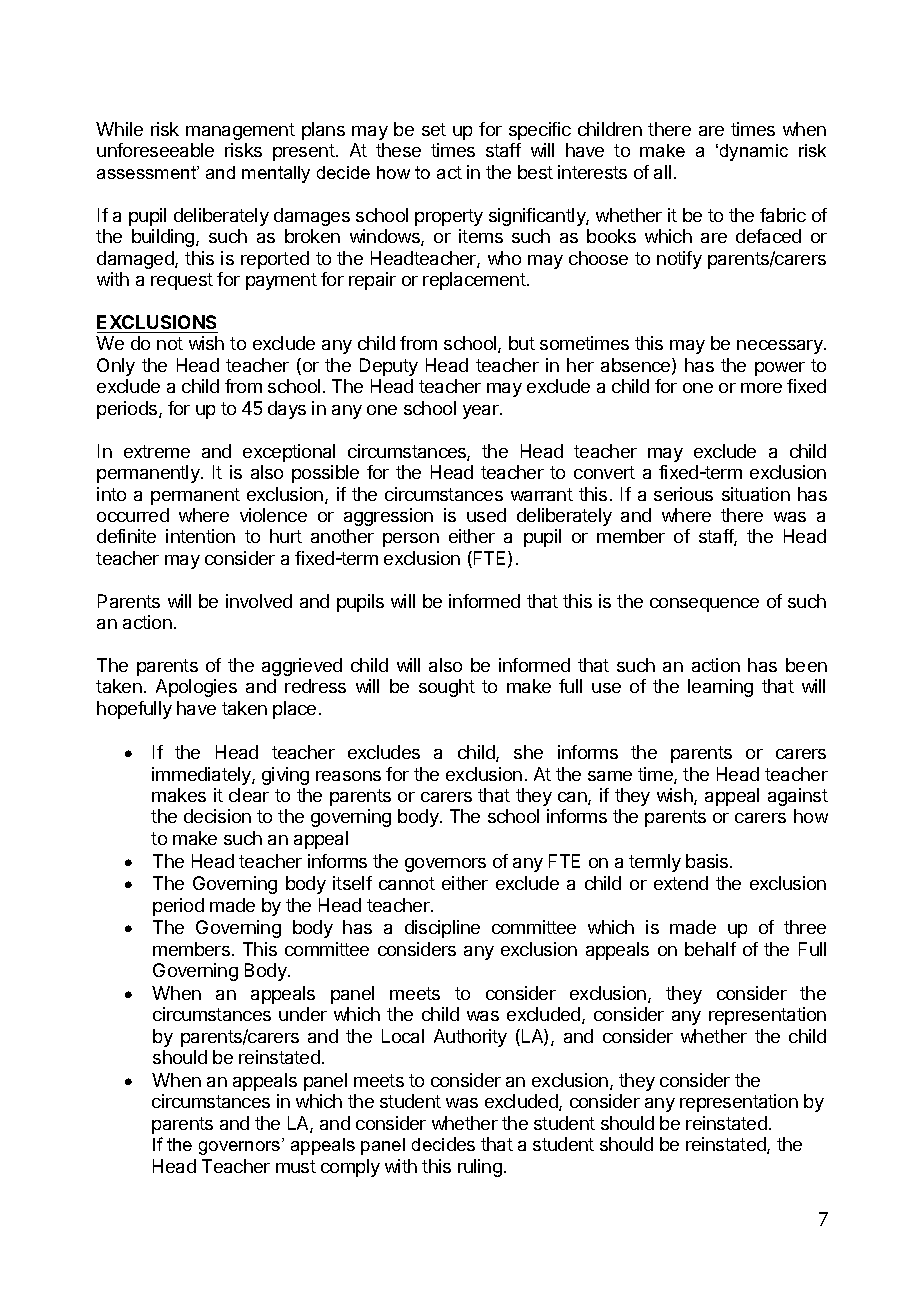 This screenshot has width=924, height=1308. I want to click on set, so click(434, 129).
